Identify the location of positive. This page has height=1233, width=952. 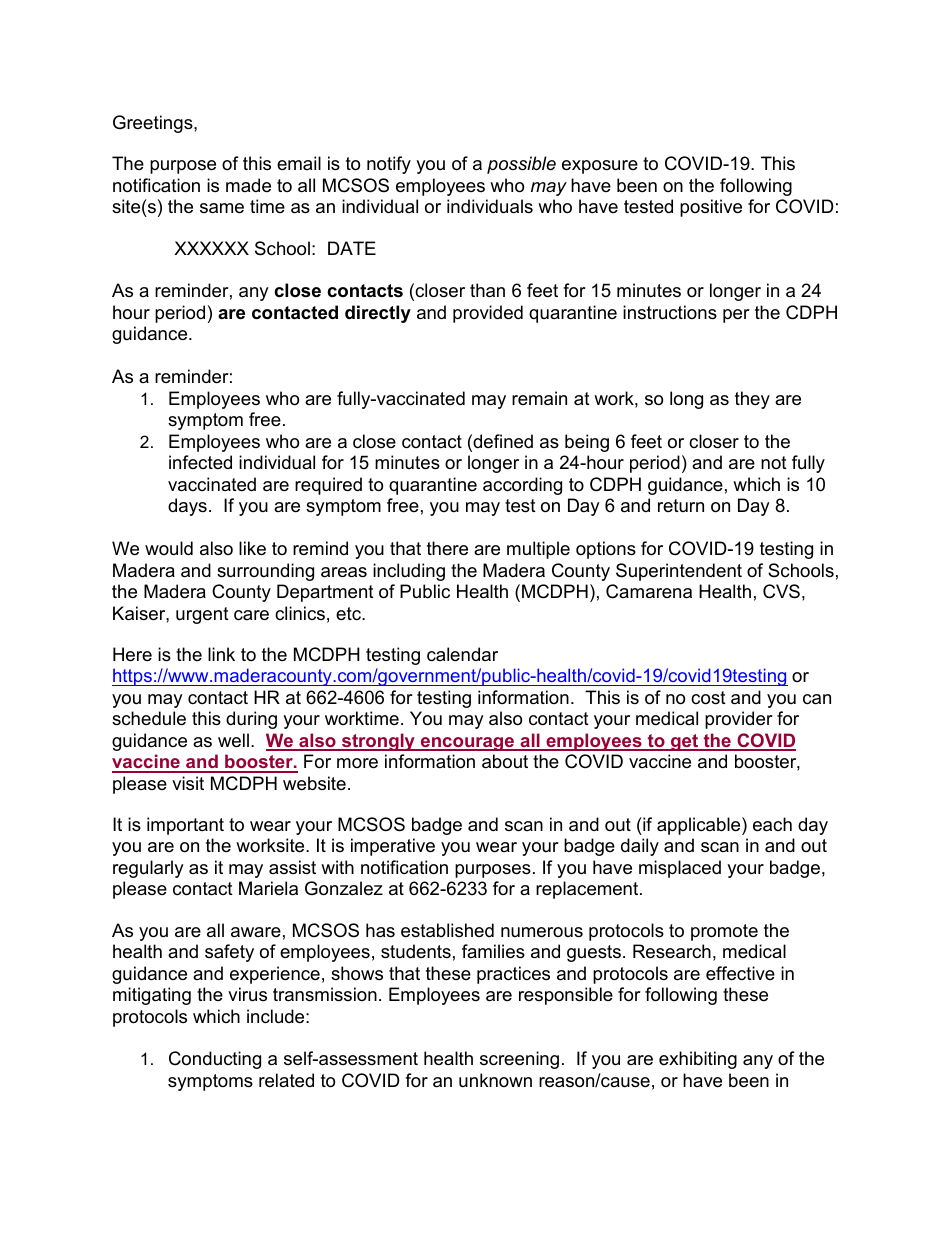
(711, 208).
